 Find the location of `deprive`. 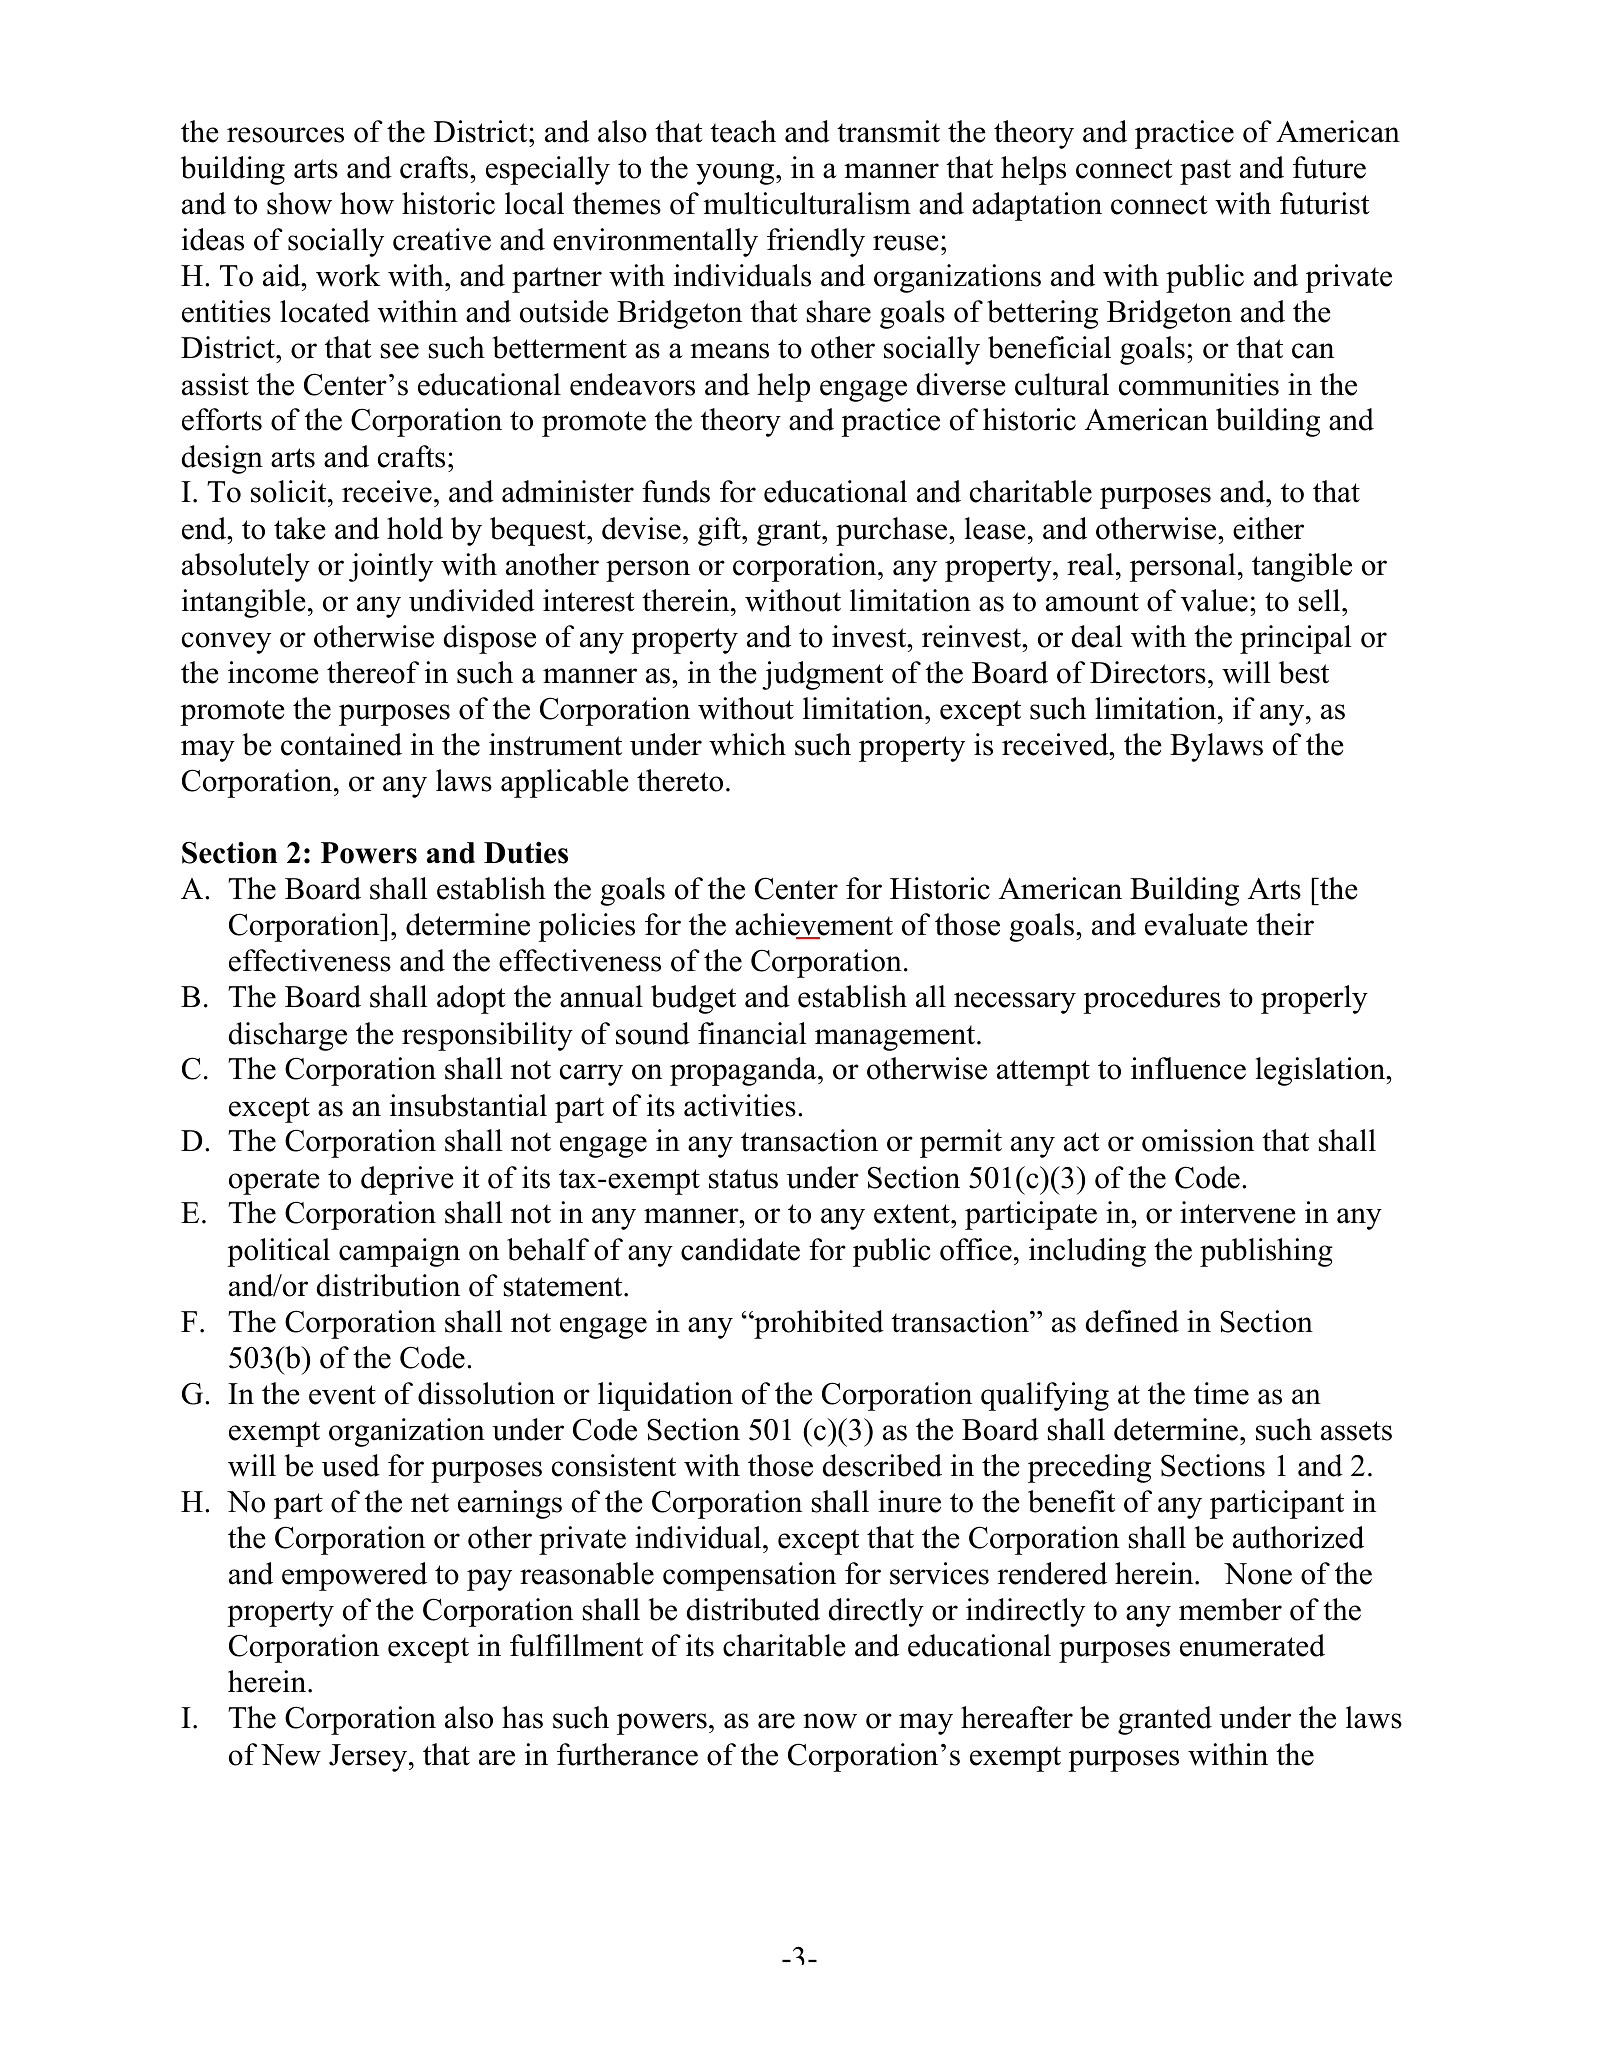

deprive is located at coordinates (407, 1180).
